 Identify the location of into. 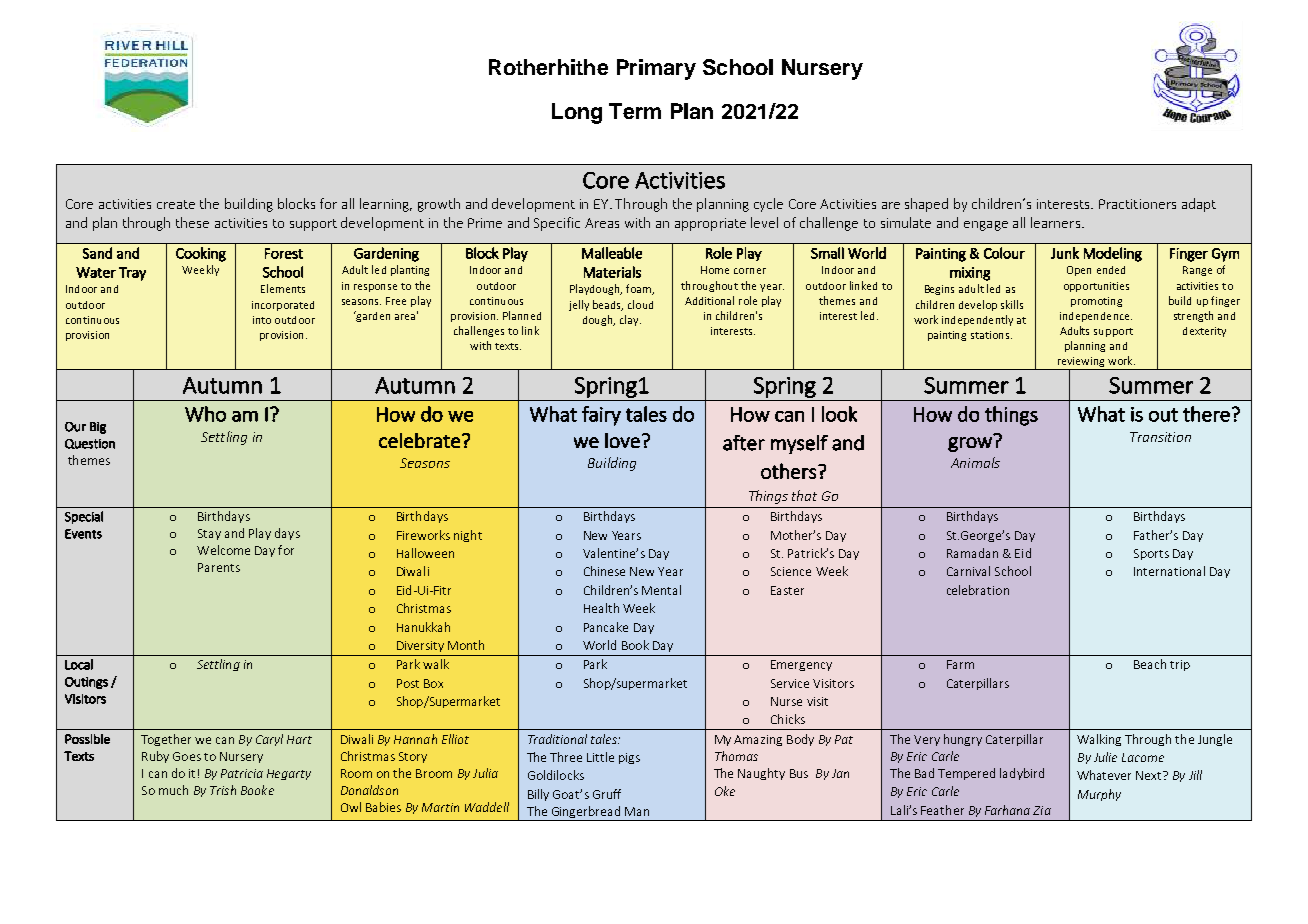
(262, 320).
